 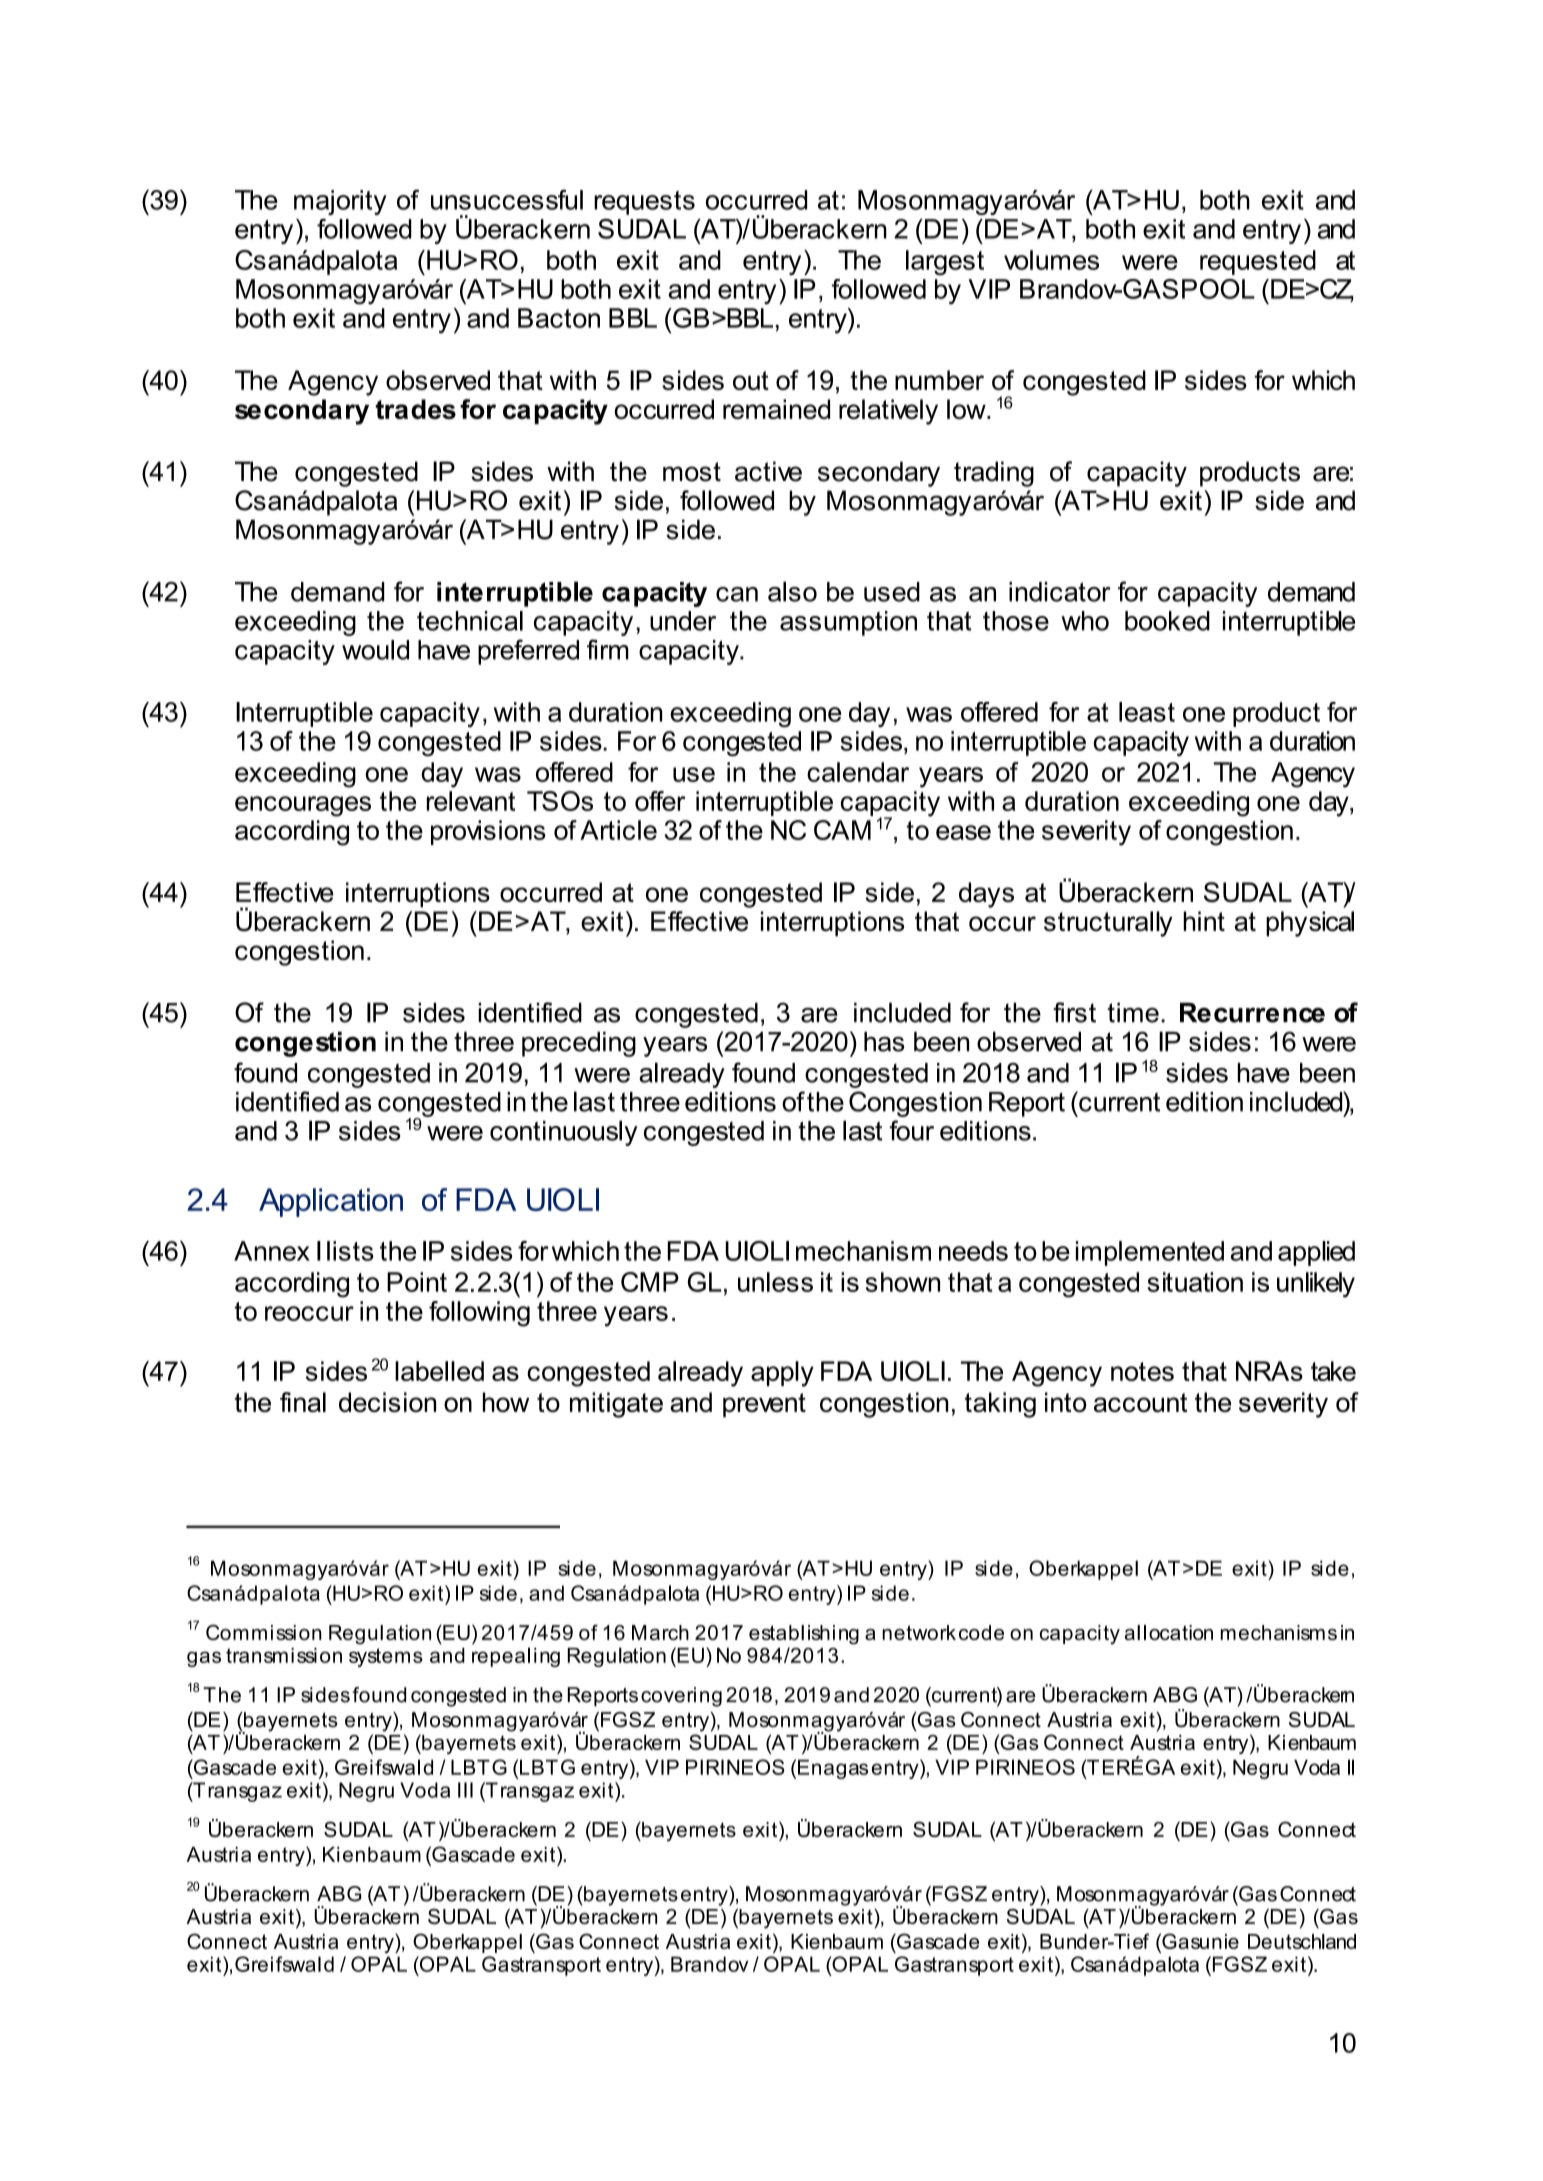 What do you see at coordinates (1302, 1941) in the screenshot?
I see `Deutschland` at bounding box center [1302, 1941].
